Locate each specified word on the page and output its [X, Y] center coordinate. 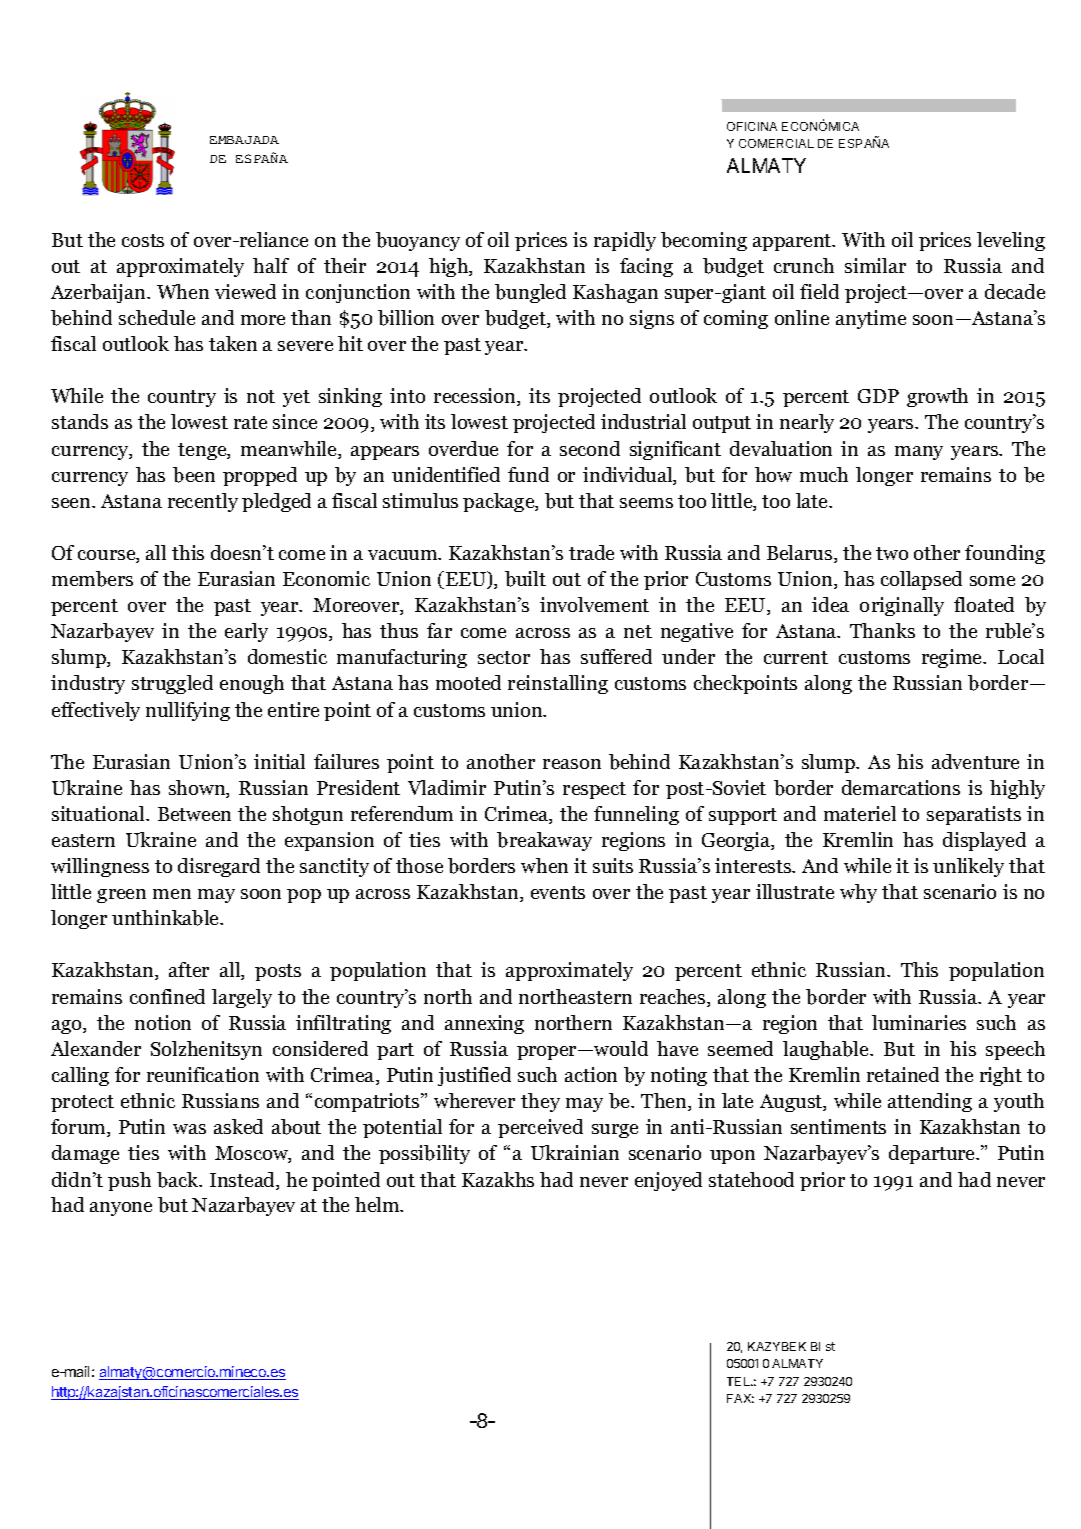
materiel [860, 813]
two [892, 553]
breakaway [544, 841]
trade [591, 552]
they [540, 1102]
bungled [530, 293]
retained [903, 1074]
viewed [245, 291]
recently [203, 502]
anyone [121, 1209]
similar [875, 265]
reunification [203, 1074]
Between [194, 814]
